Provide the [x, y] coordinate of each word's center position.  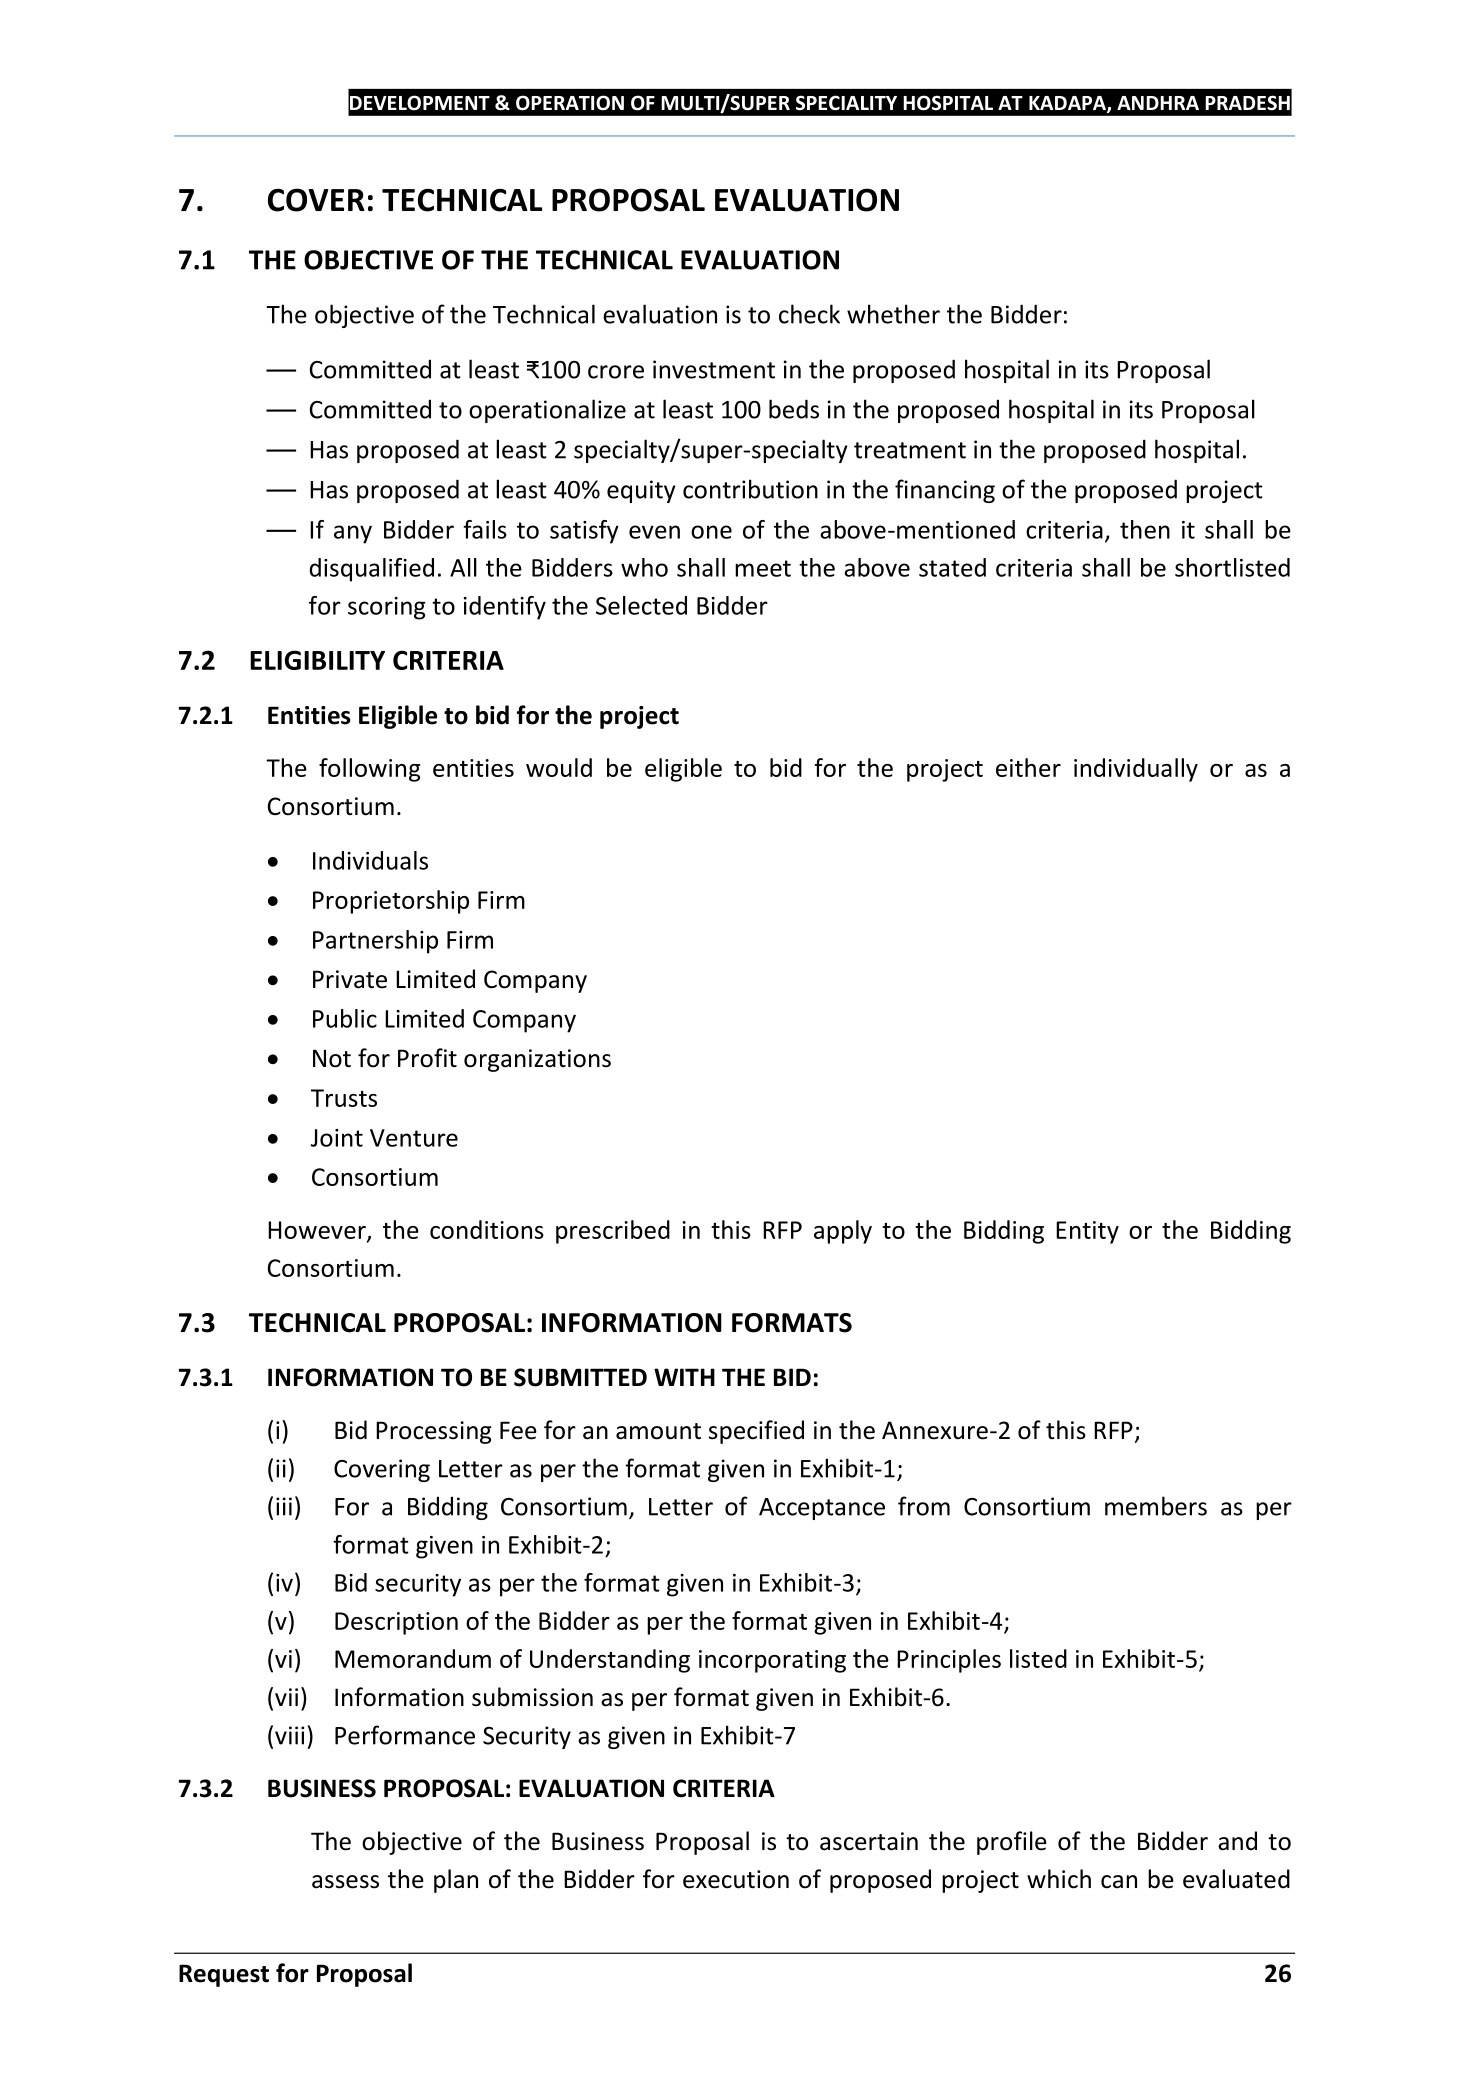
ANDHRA [1158, 103]
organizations [537, 1060]
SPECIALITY [846, 103]
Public [345, 1018]
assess [345, 1882]
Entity [1087, 1232]
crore [616, 372]
